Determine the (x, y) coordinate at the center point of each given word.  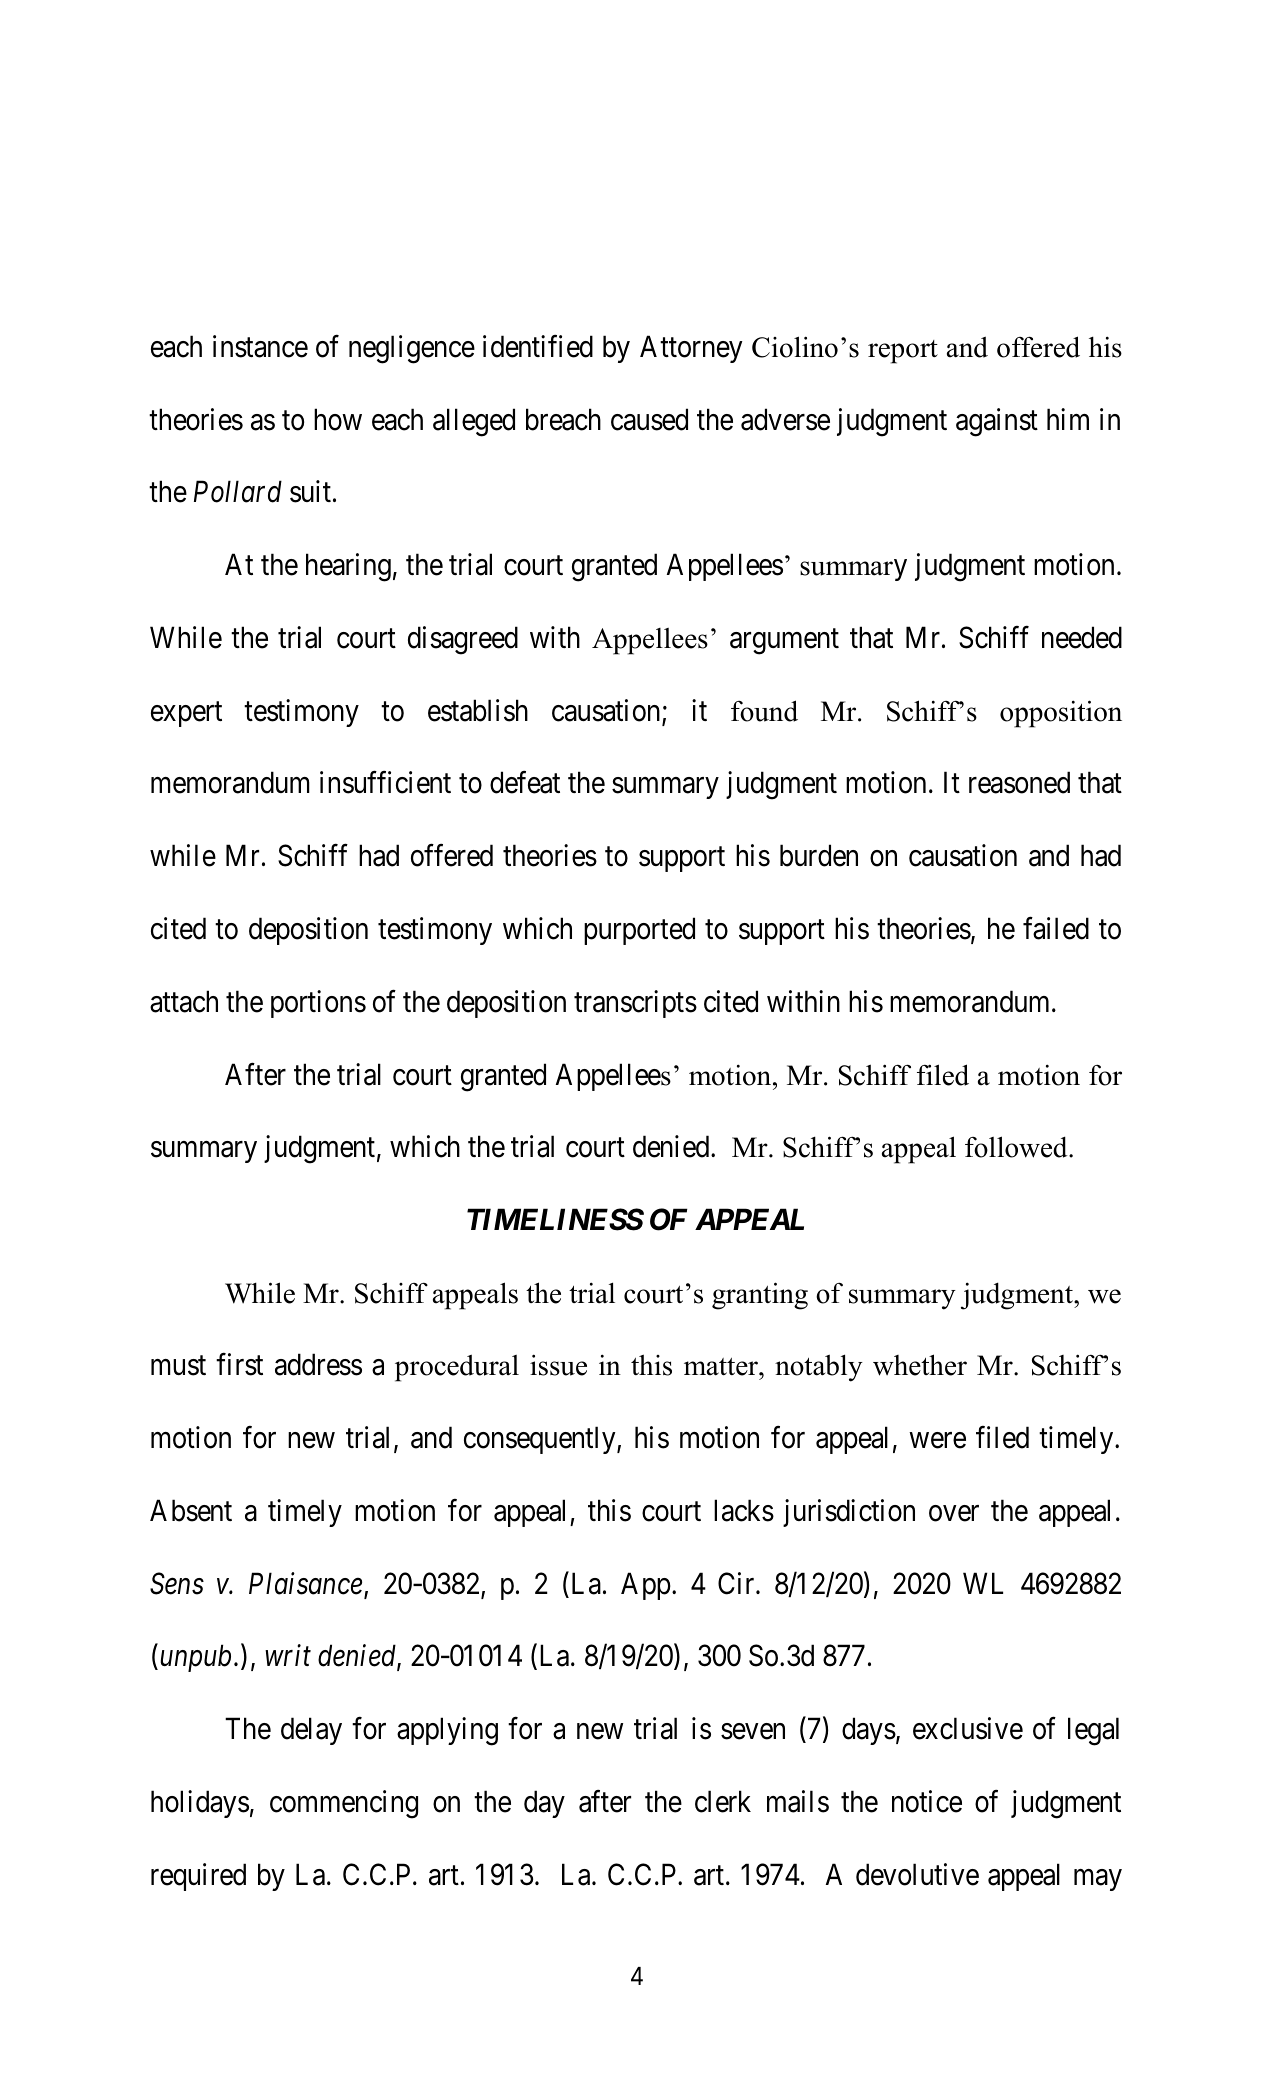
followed (1017, 1147)
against (997, 422)
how (338, 419)
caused (649, 419)
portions (318, 1004)
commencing (344, 1804)
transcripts (635, 1004)
